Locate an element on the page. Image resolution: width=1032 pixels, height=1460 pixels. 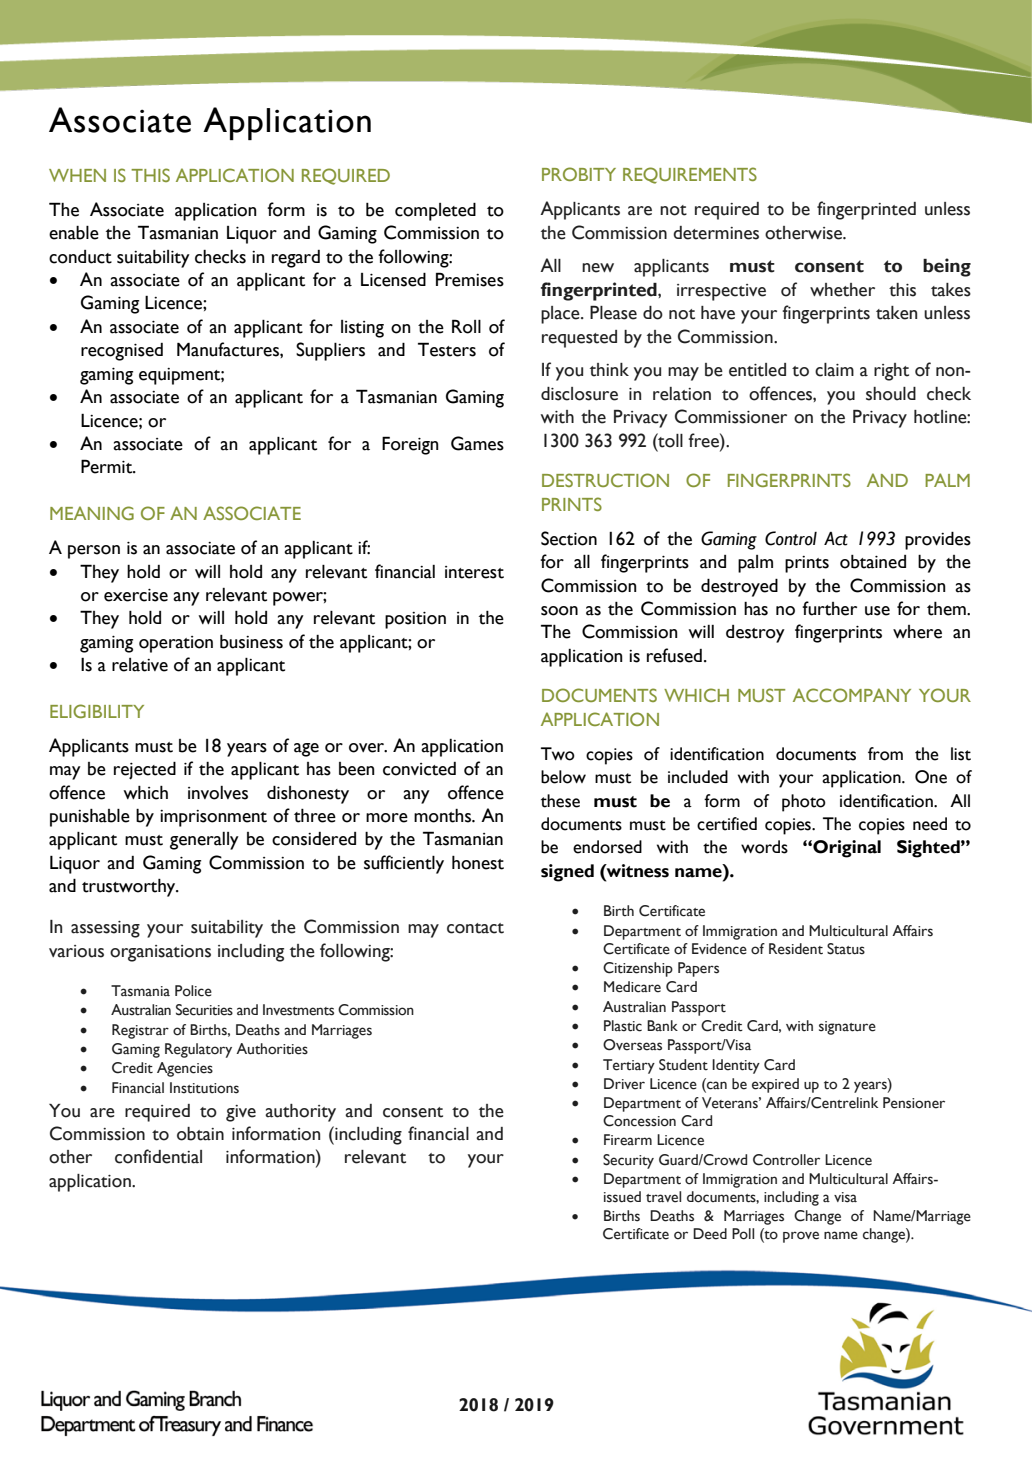
confidential is located at coordinates (158, 1156).
